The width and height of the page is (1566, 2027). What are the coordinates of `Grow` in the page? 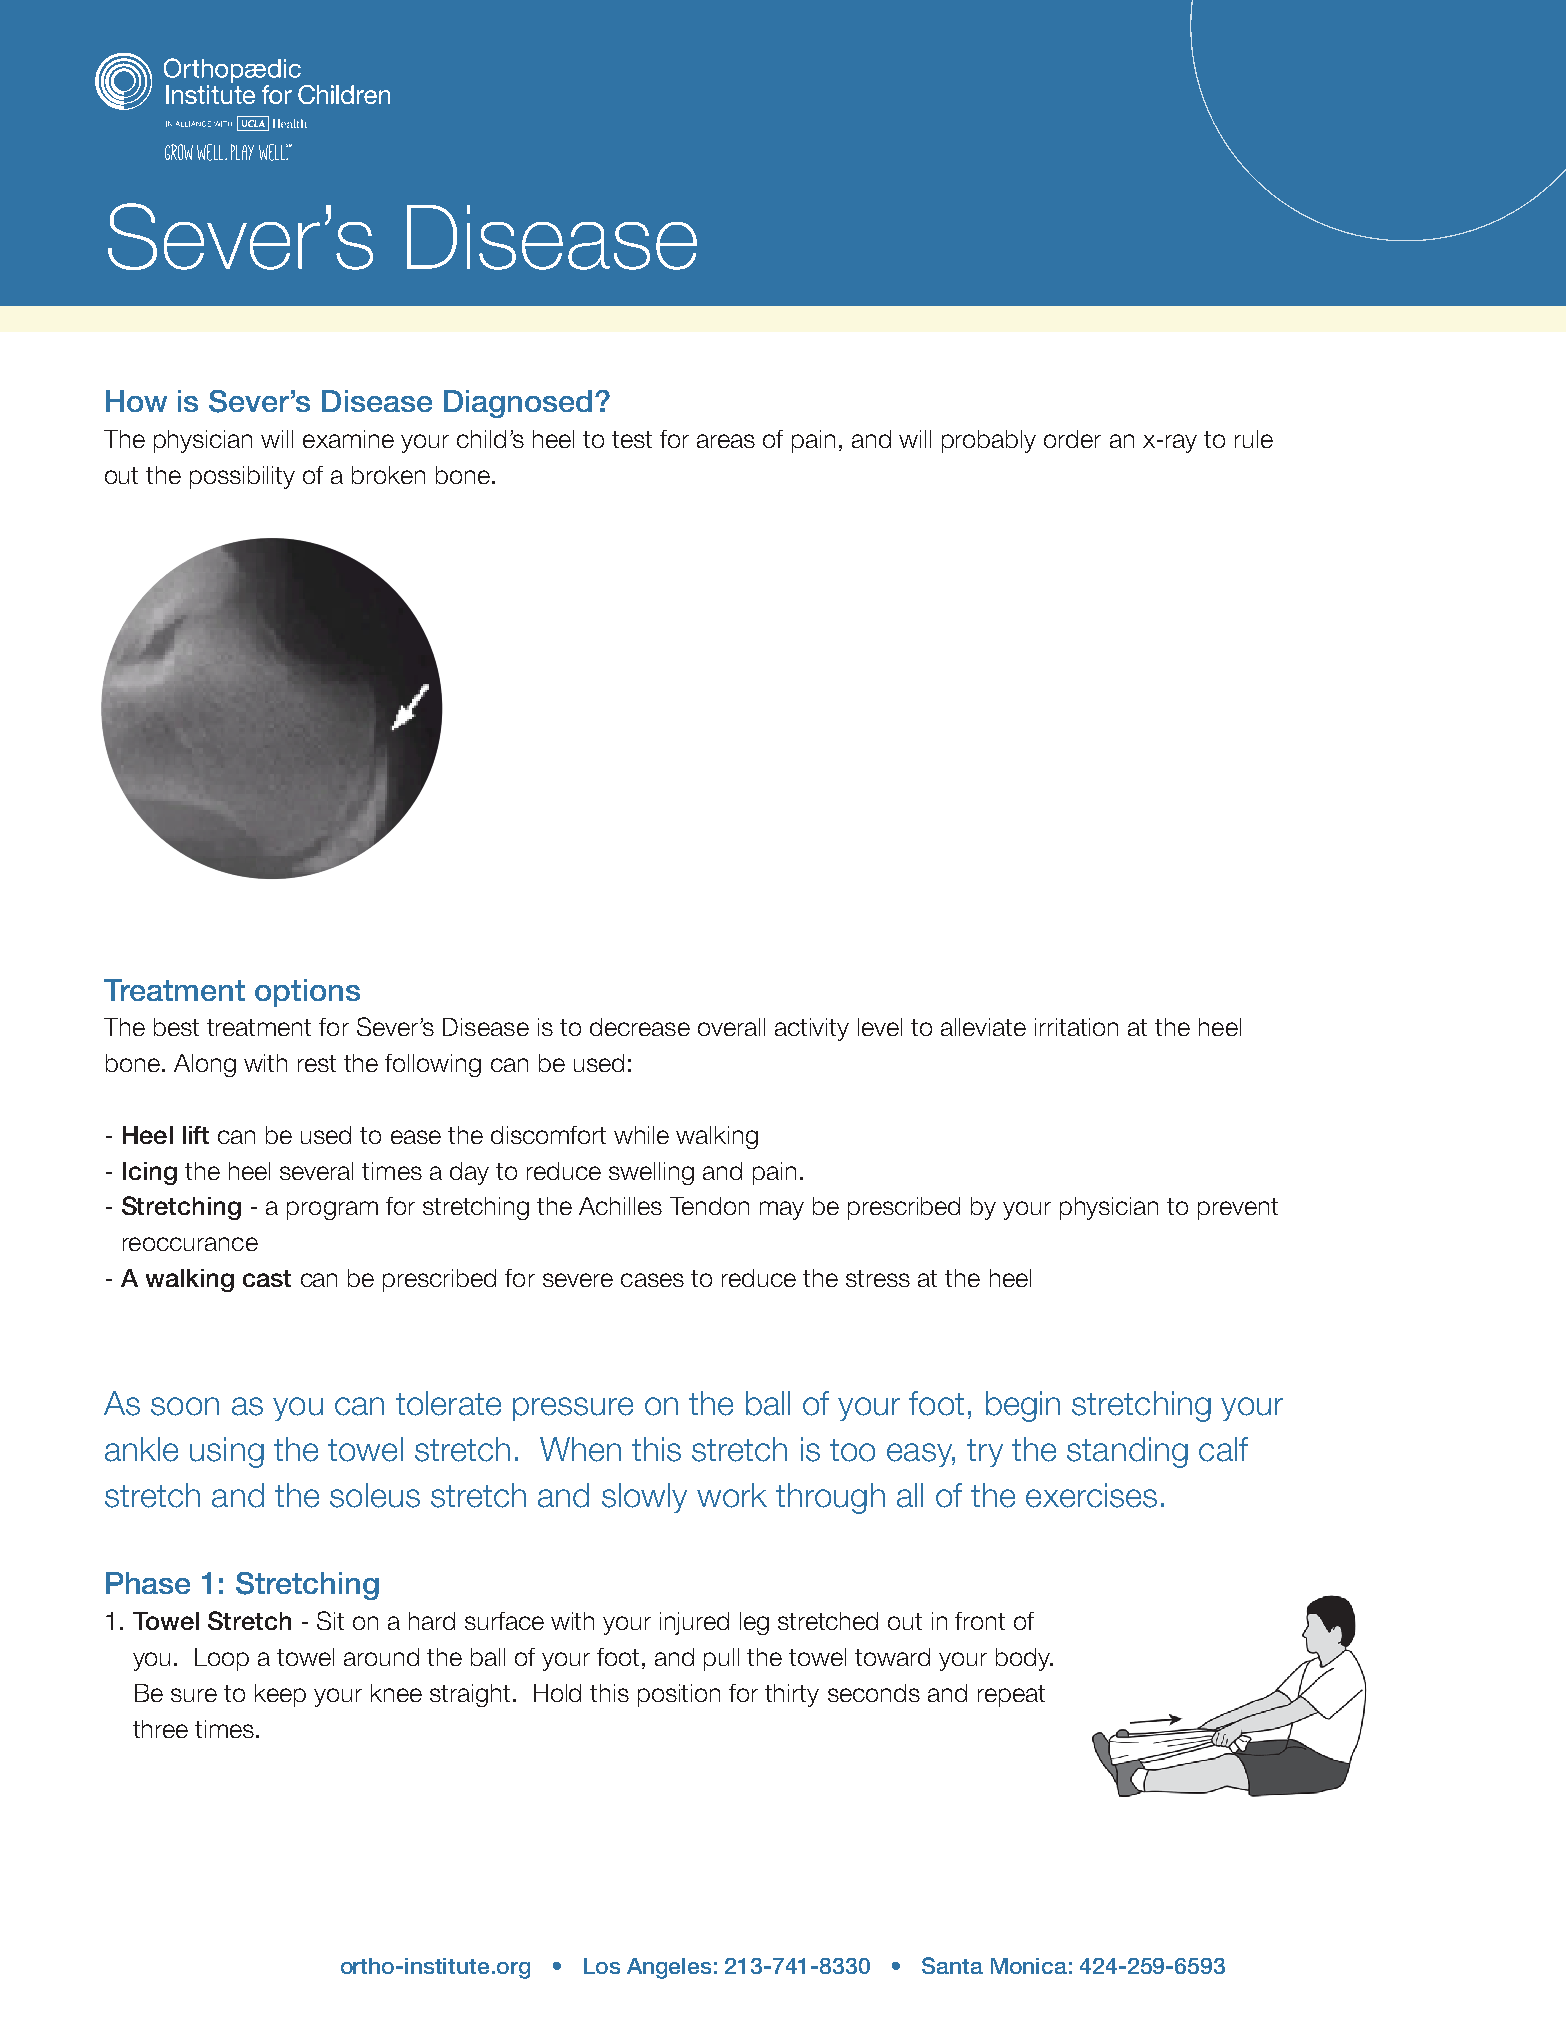 It's located at (179, 152).
